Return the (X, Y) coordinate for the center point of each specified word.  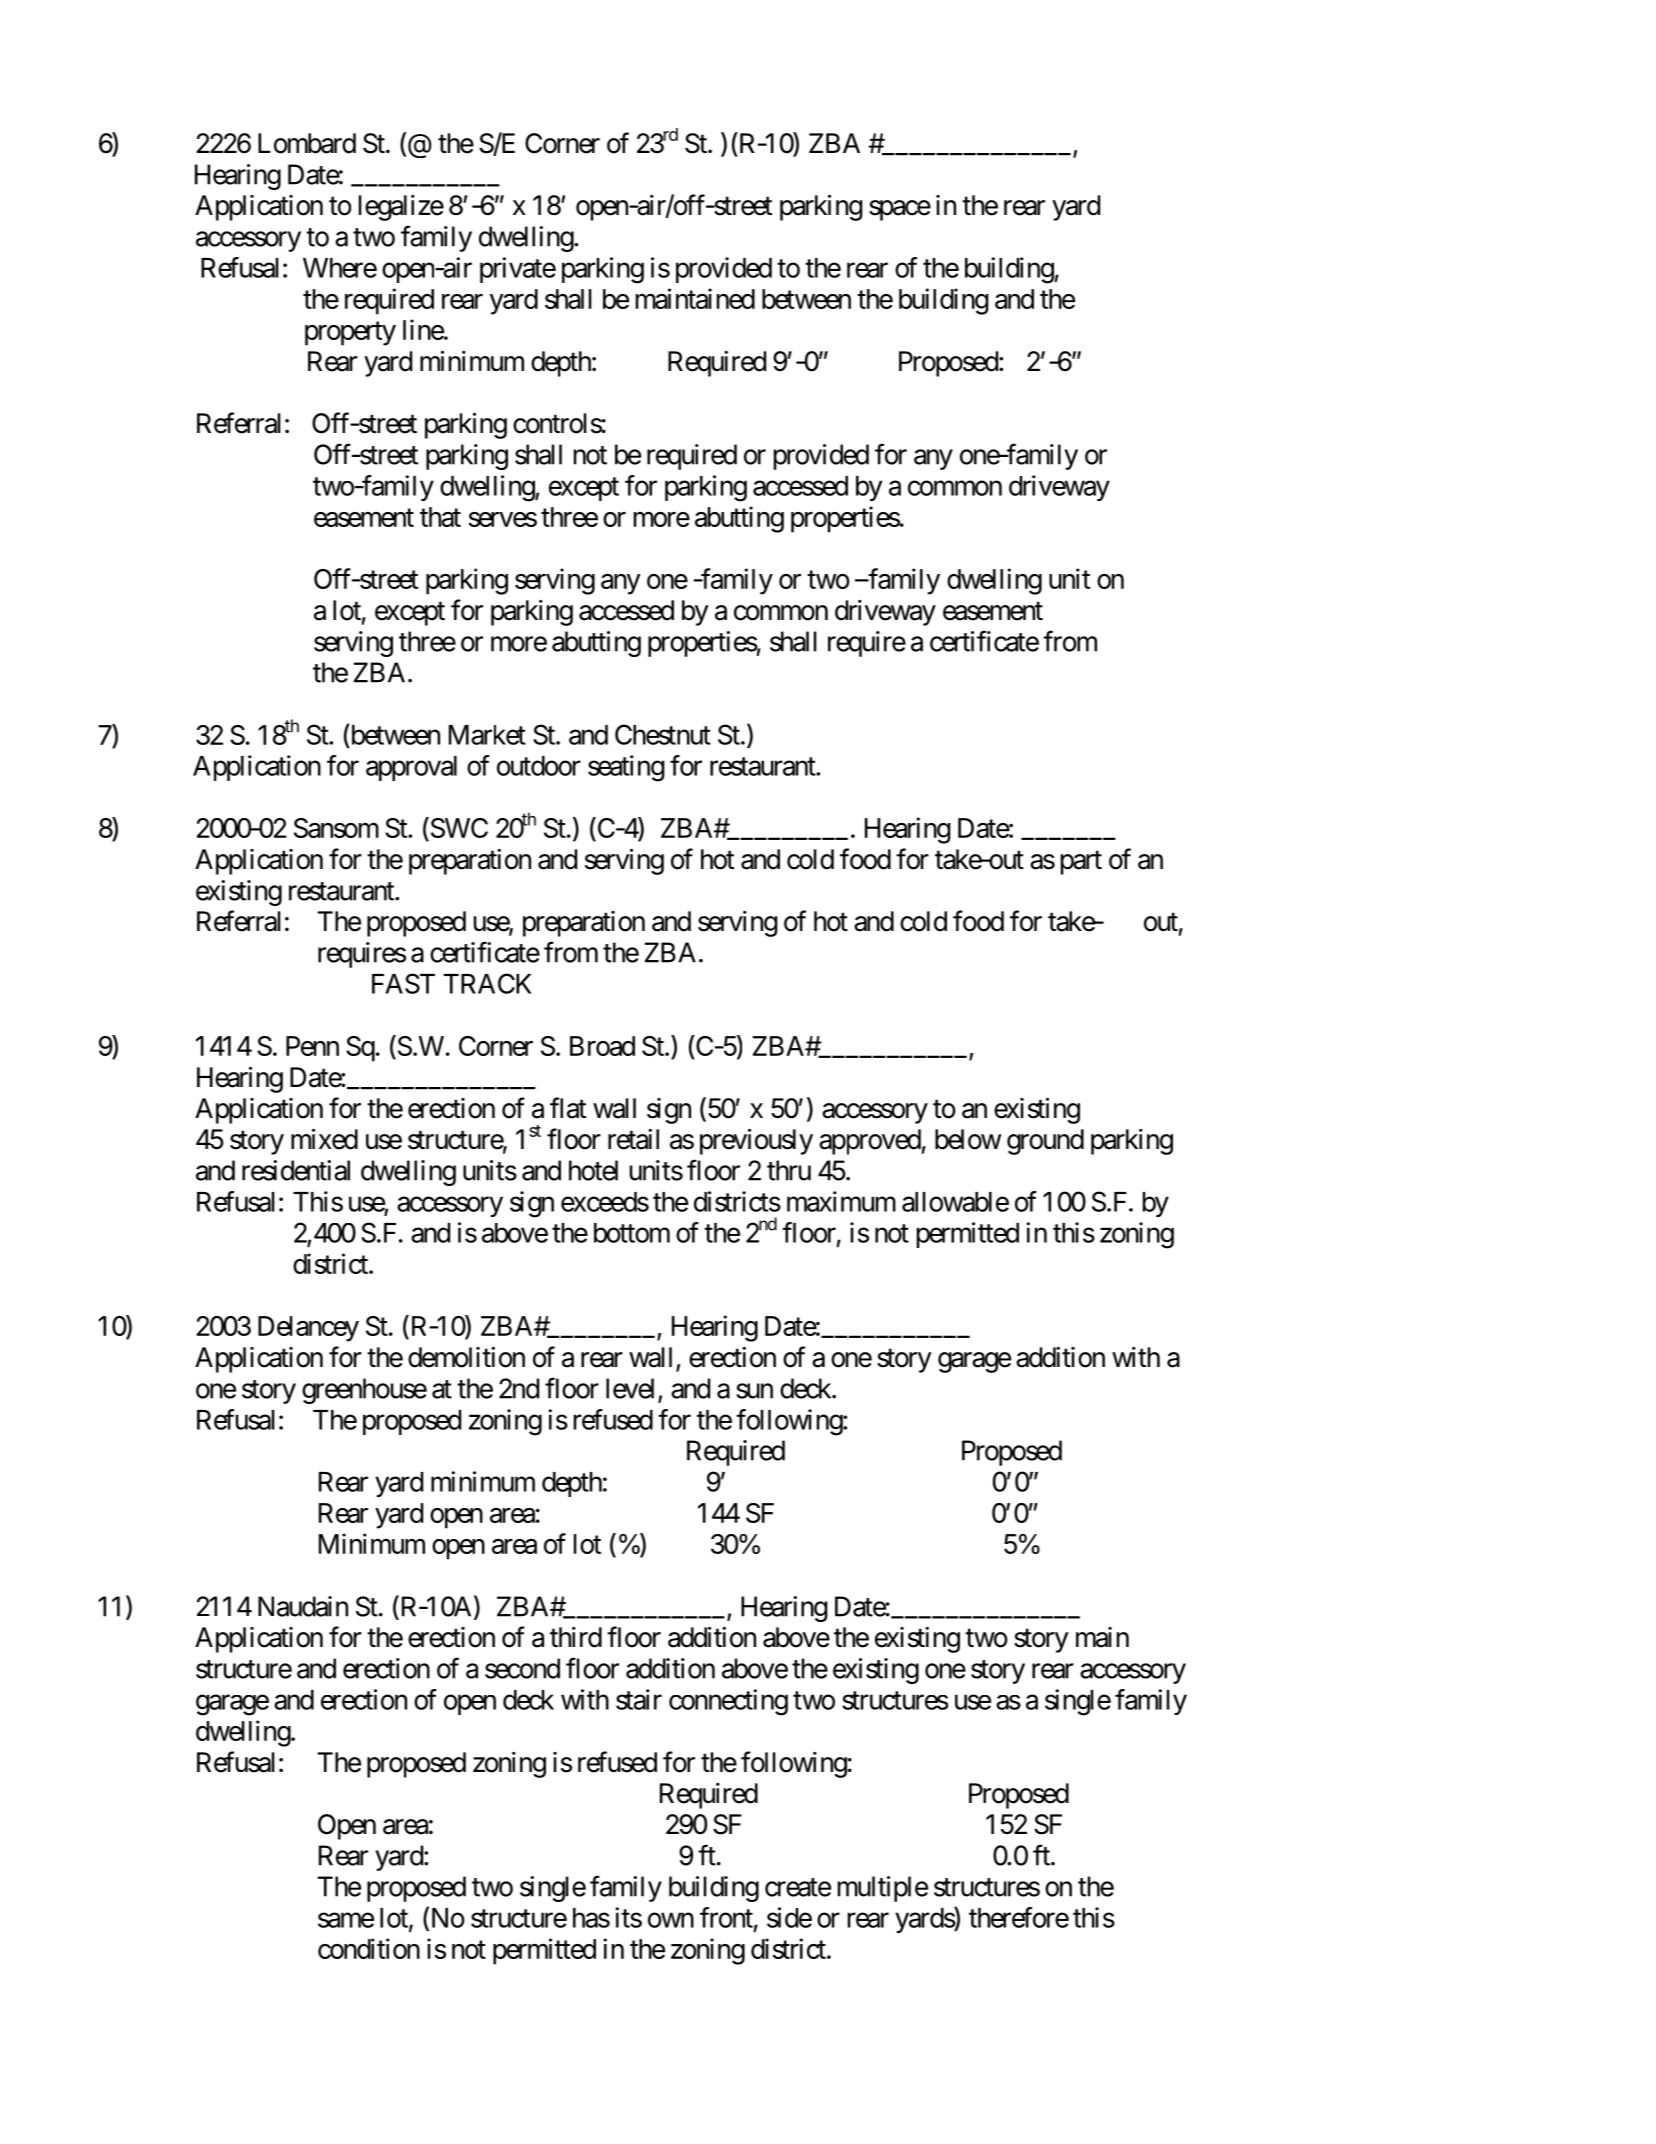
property (350, 334)
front (726, 1917)
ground (1045, 1142)
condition (369, 1948)
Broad (602, 1046)
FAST (403, 983)
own (671, 1920)
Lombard (307, 143)
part (1081, 863)
